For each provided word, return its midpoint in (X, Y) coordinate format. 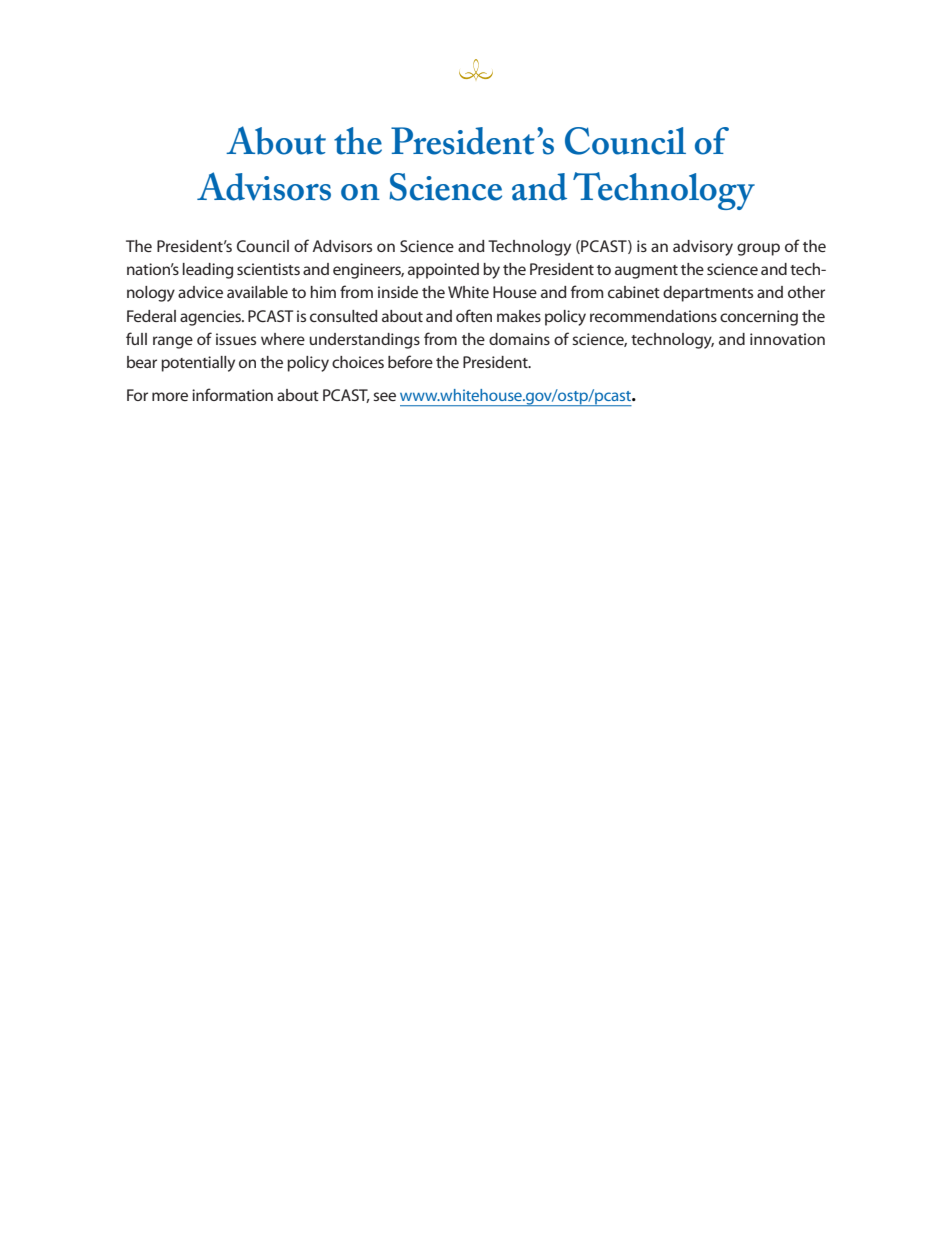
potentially (198, 364)
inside (398, 292)
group (758, 249)
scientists (268, 269)
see (384, 396)
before (410, 361)
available (257, 292)
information (232, 394)
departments (708, 294)
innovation (787, 339)
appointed (443, 271)
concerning (759, 318)
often (474, 315)
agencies (211, 318)
